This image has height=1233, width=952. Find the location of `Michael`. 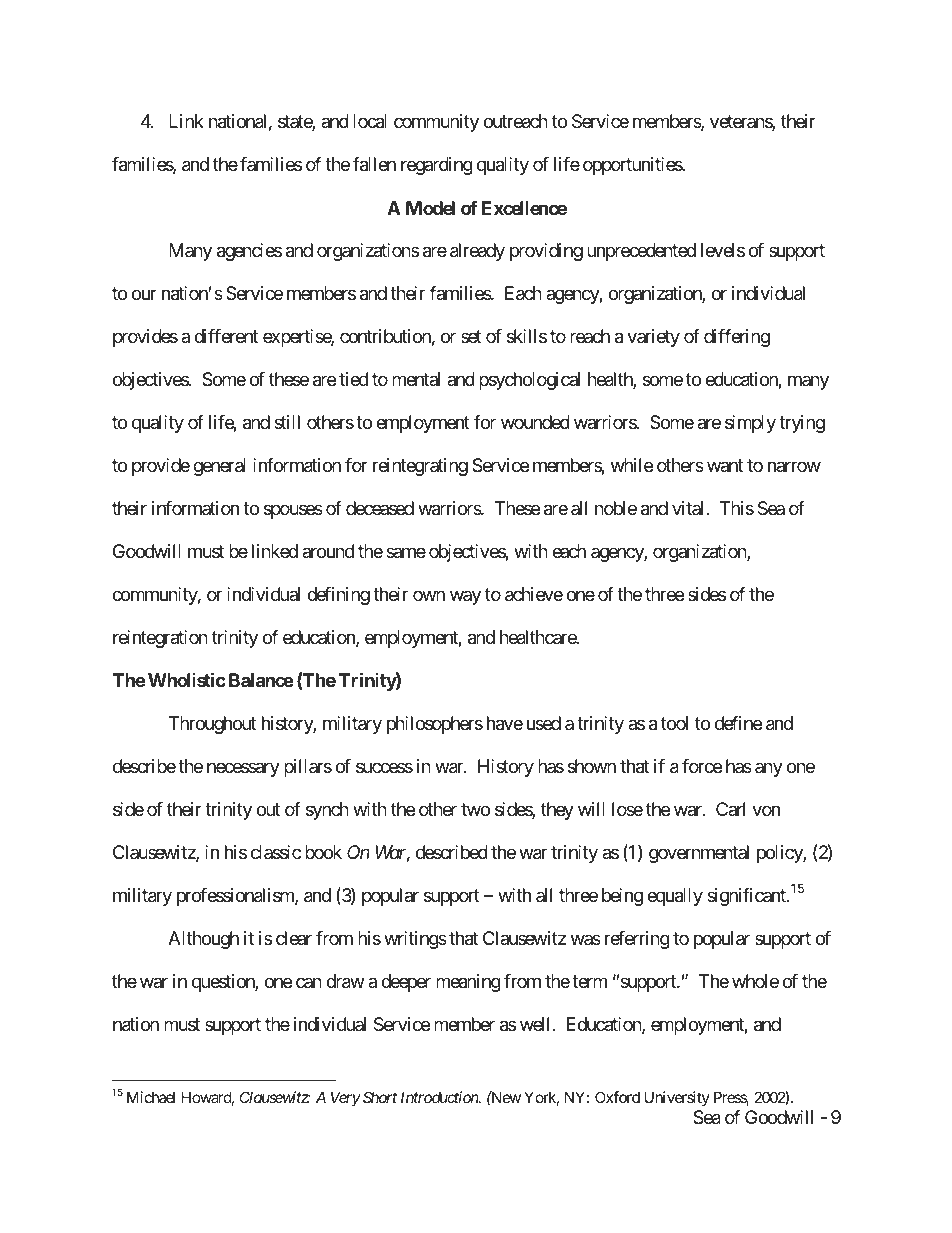

Michael is located at coordinates (151, 1097).
